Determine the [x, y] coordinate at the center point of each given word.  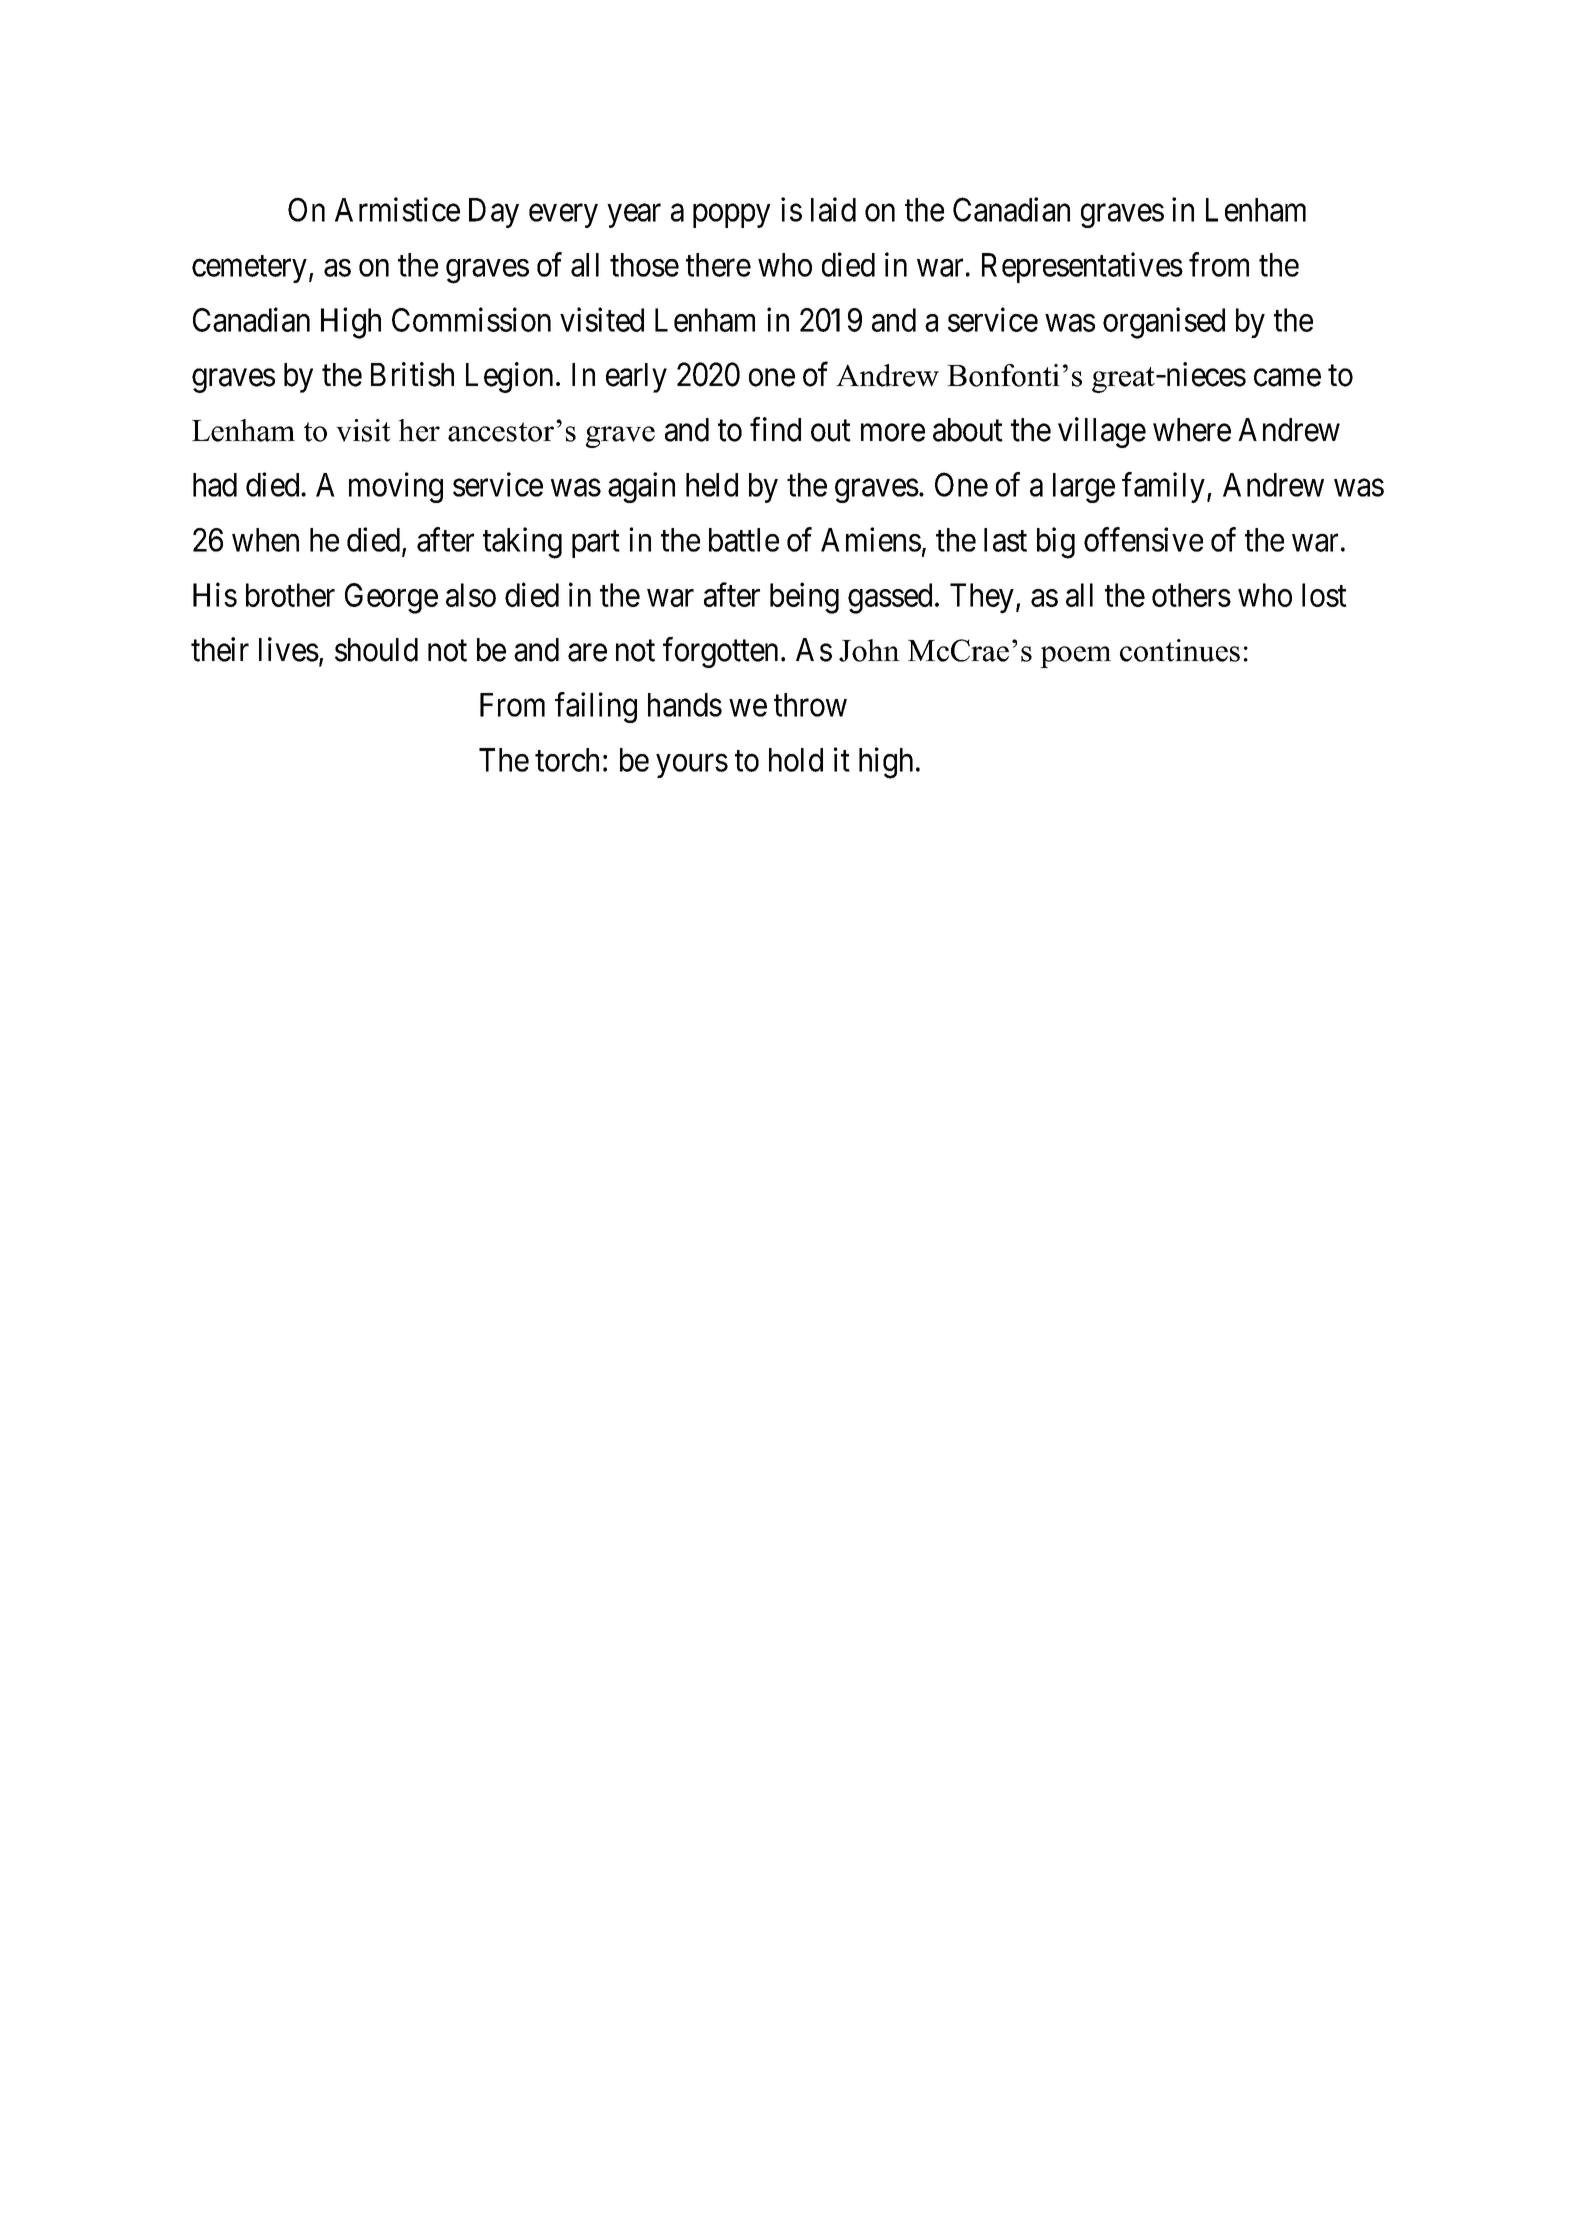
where [1192, 430]
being [804, 598]
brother [290, 595]
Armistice [397, 209]
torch [567, 760]
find [775, 429]
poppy [732, 216]
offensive [1143, 539]
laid [833, 209]
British [412, 374]
